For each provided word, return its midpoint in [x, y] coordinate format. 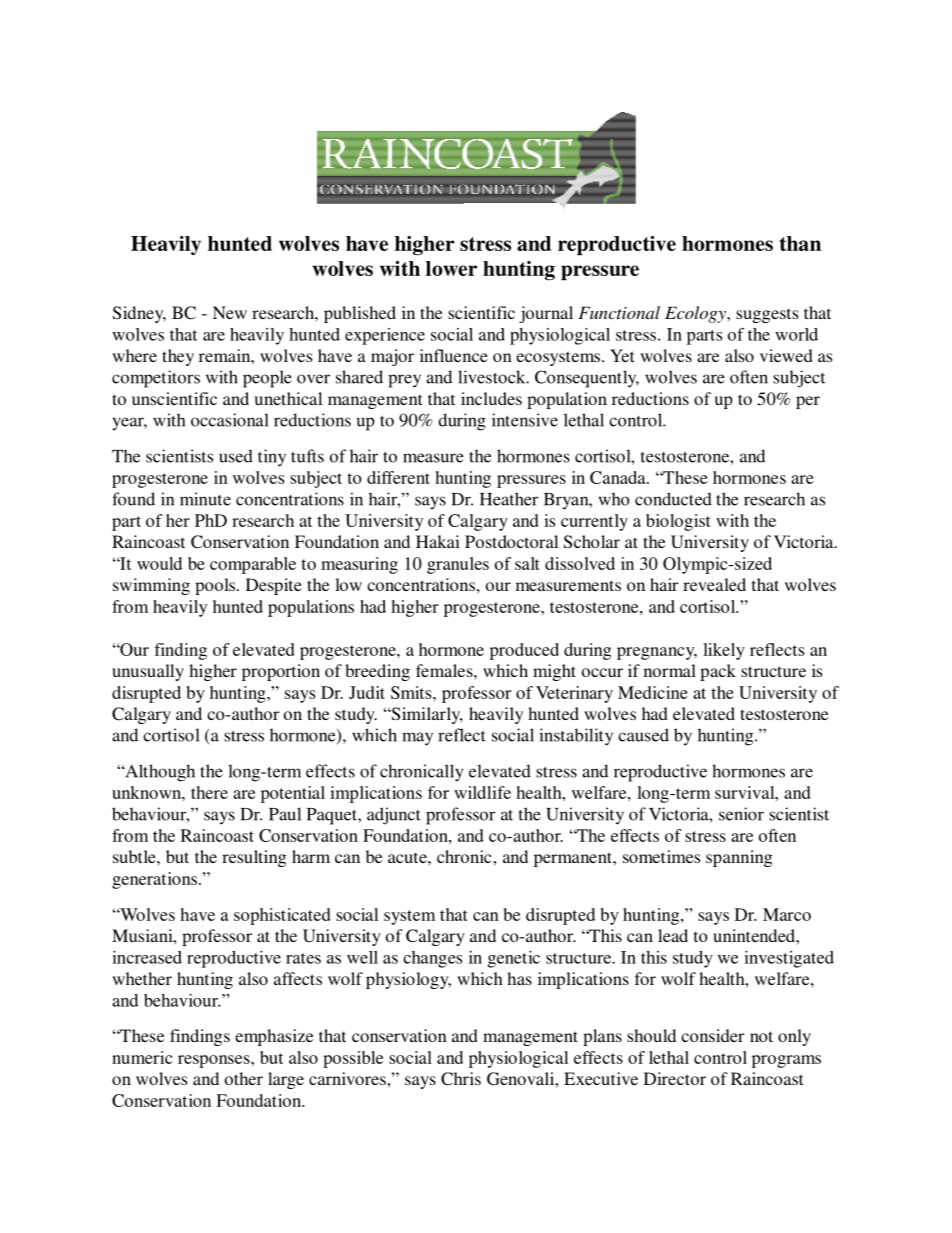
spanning [739, 858]
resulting [254, 858]
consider [712, 1035]
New [230, 312]
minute [205, 499]
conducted [673, 499]
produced [524, 651]
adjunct [394, 816]
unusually [148, 672]
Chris [461, 1079]
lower [451, 268]
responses [215, 1061]
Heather [509, 499]
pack [718, 672]
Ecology [696, 314]
